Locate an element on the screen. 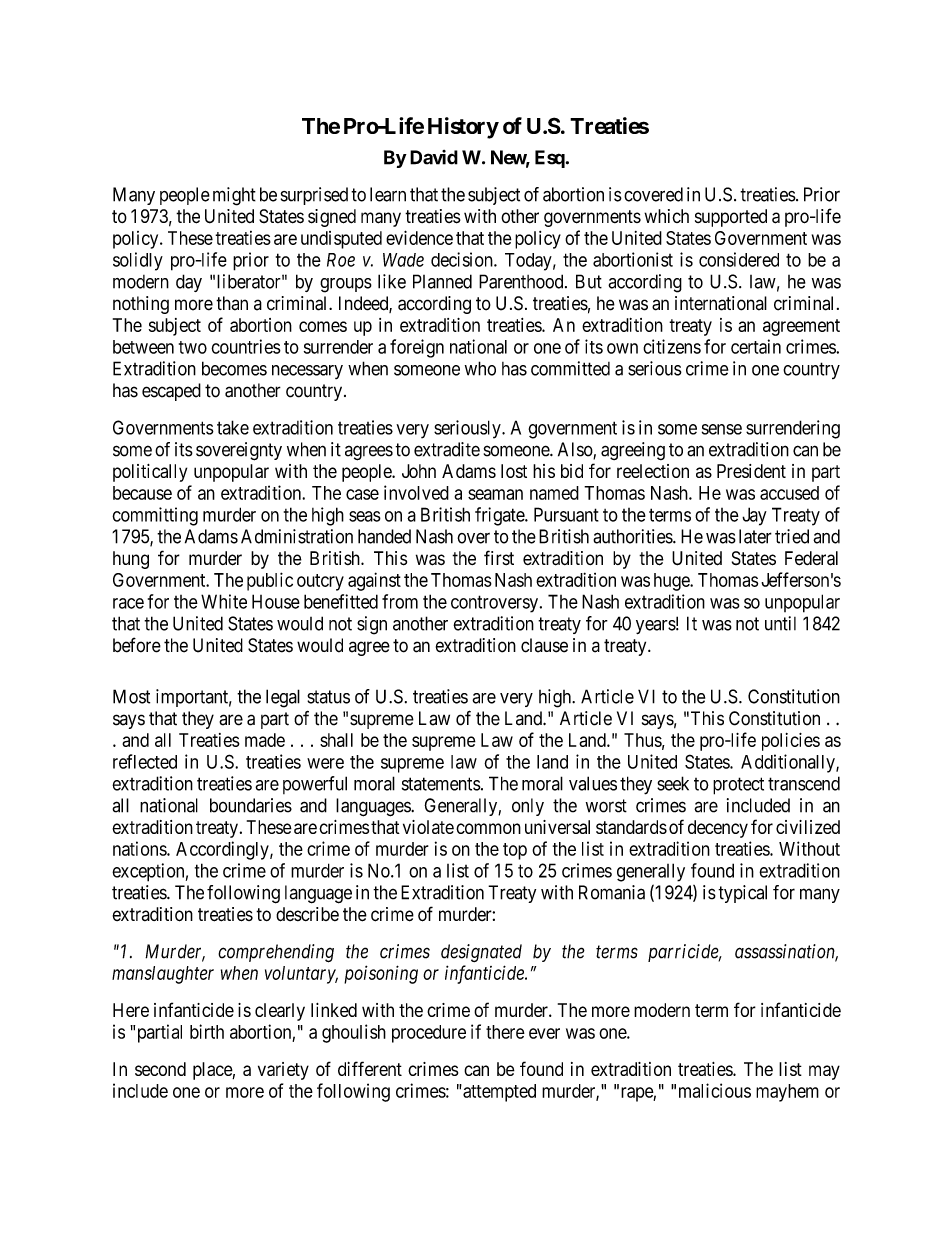 This screenshot has height=1233, width=952. David is located at coordinates (434, 157).
